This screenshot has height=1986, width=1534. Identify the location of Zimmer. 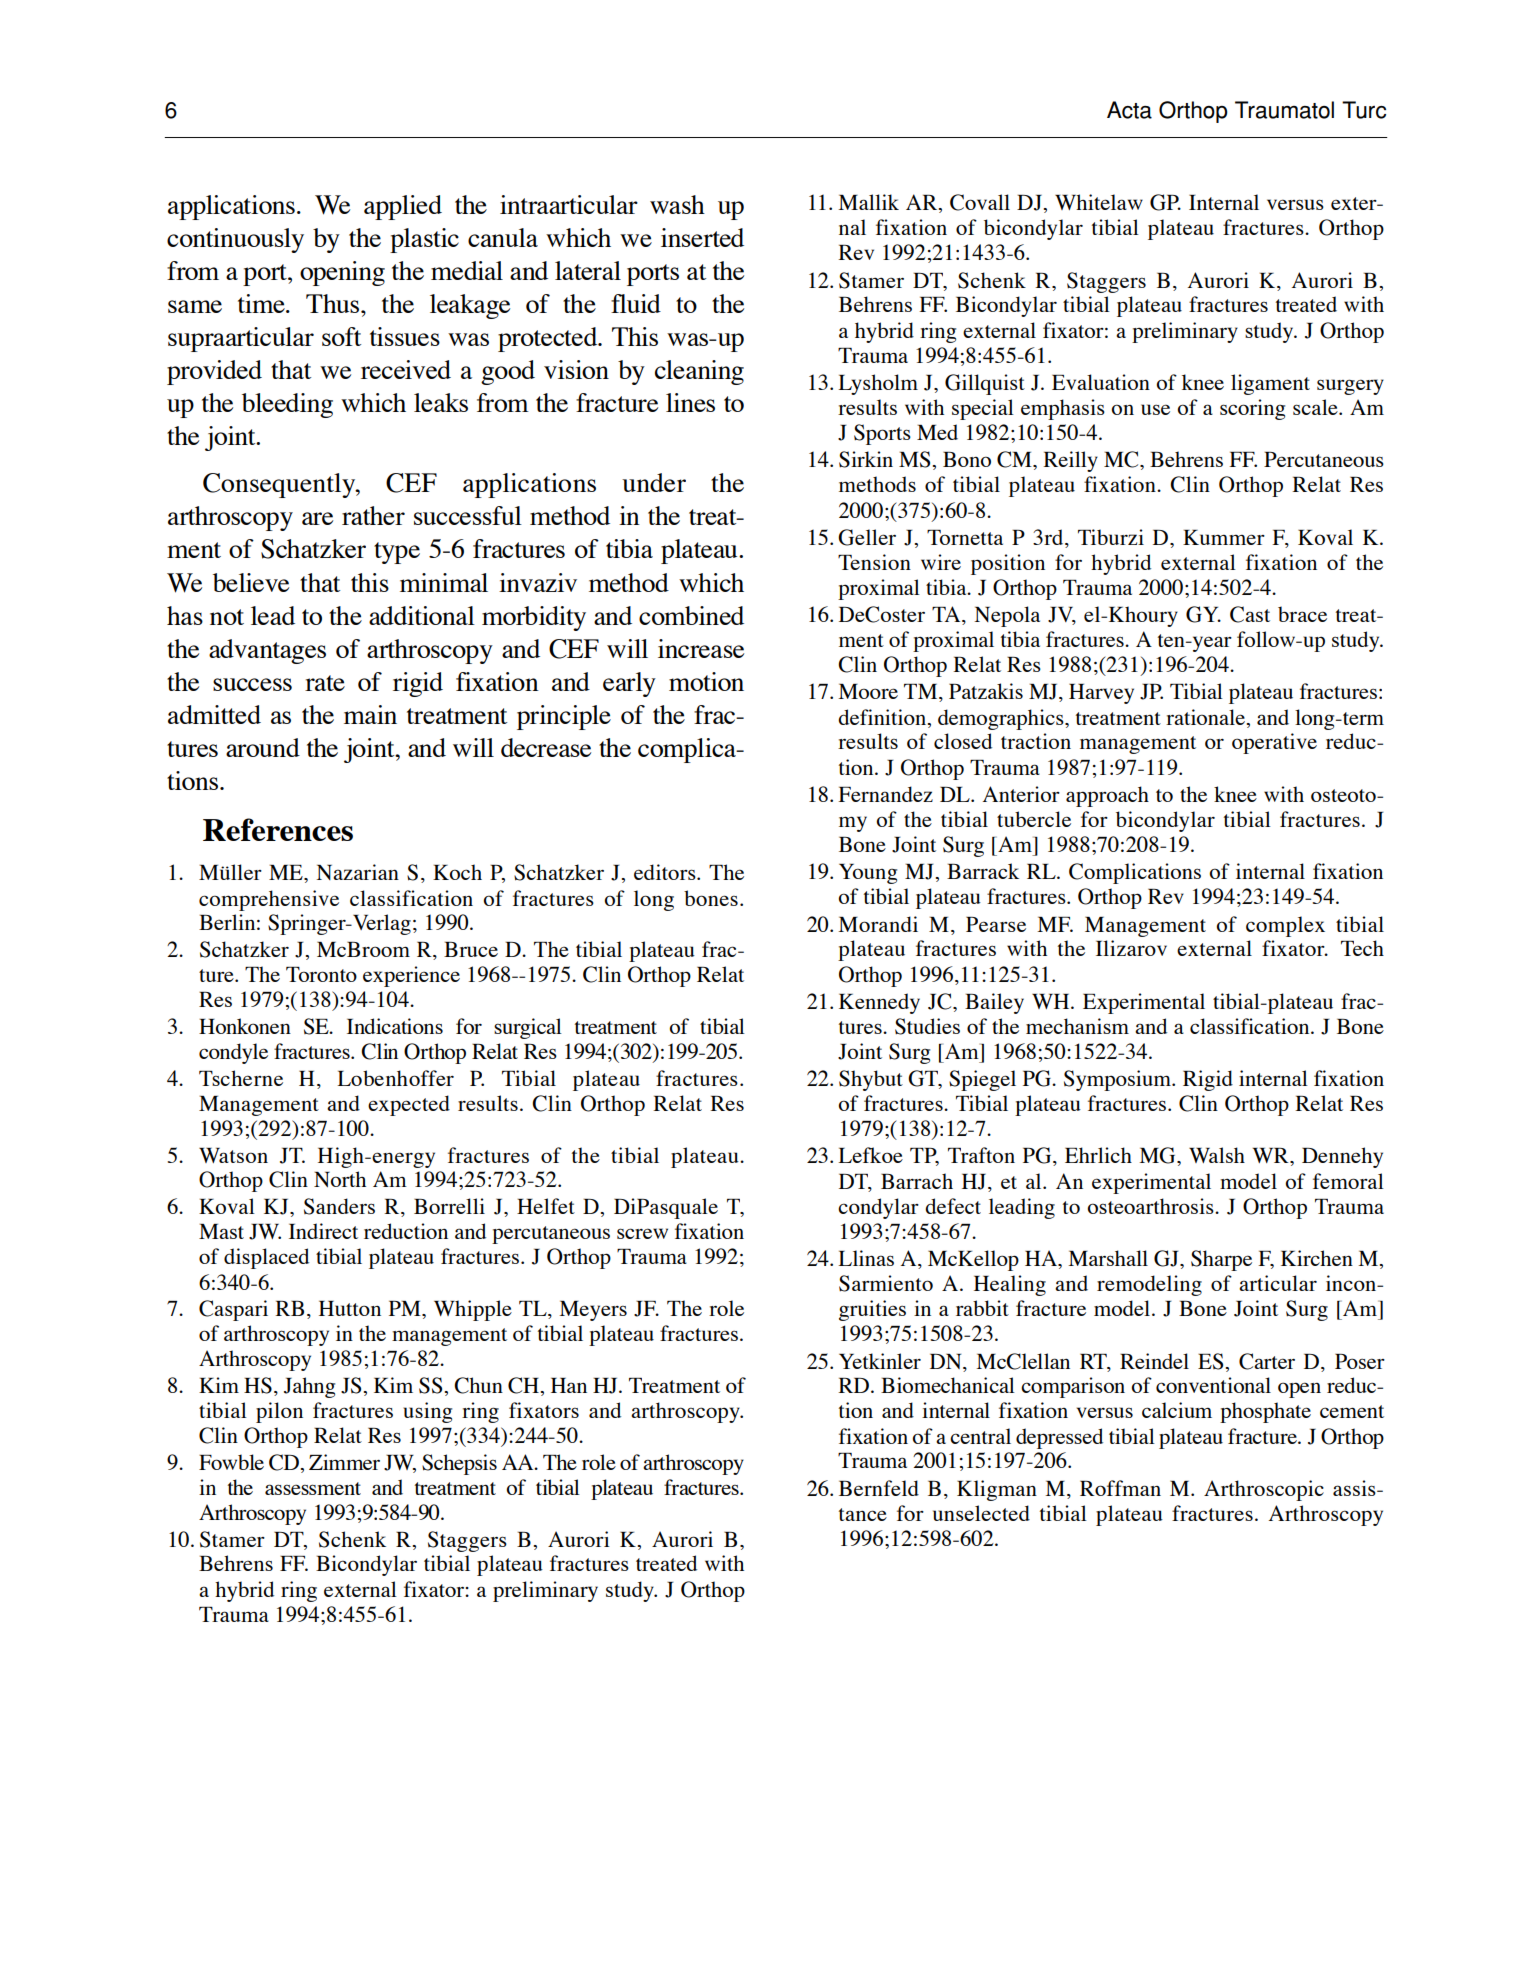
(344, 1462).
